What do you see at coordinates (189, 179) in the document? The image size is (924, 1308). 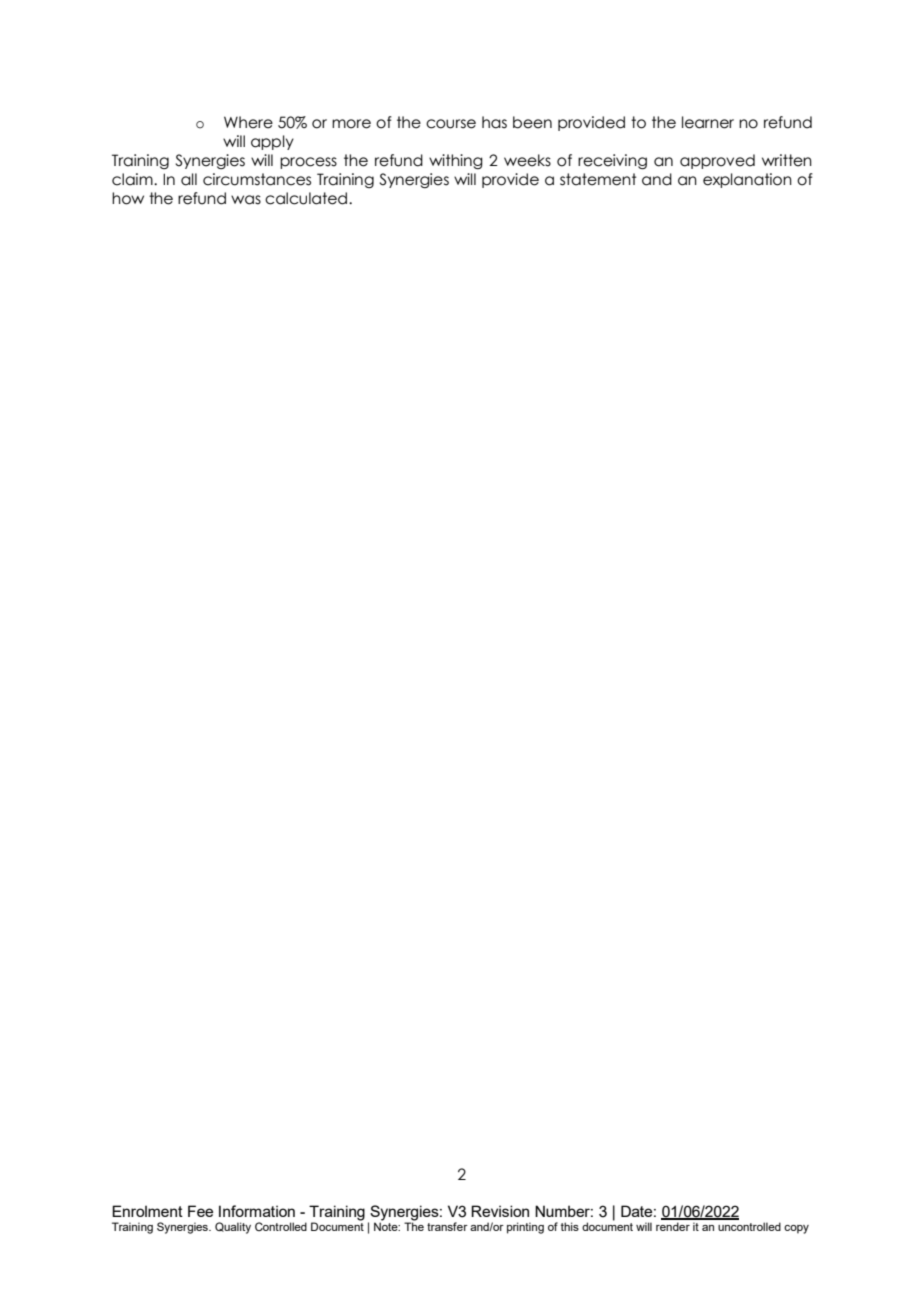 I see `all` at bounding box center [189, 179].
